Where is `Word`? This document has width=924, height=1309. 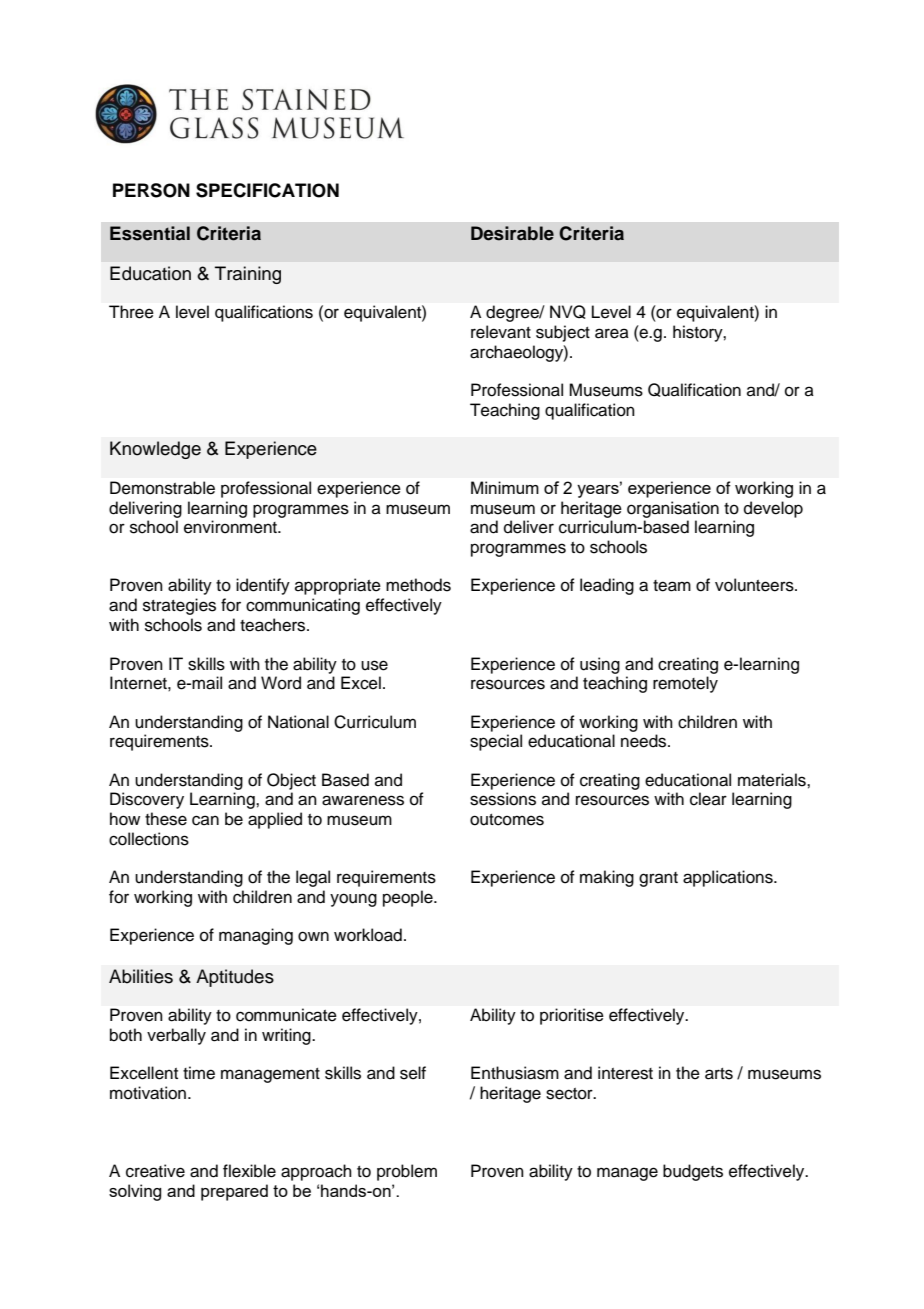 Word is located at coordinates (281, 683).
